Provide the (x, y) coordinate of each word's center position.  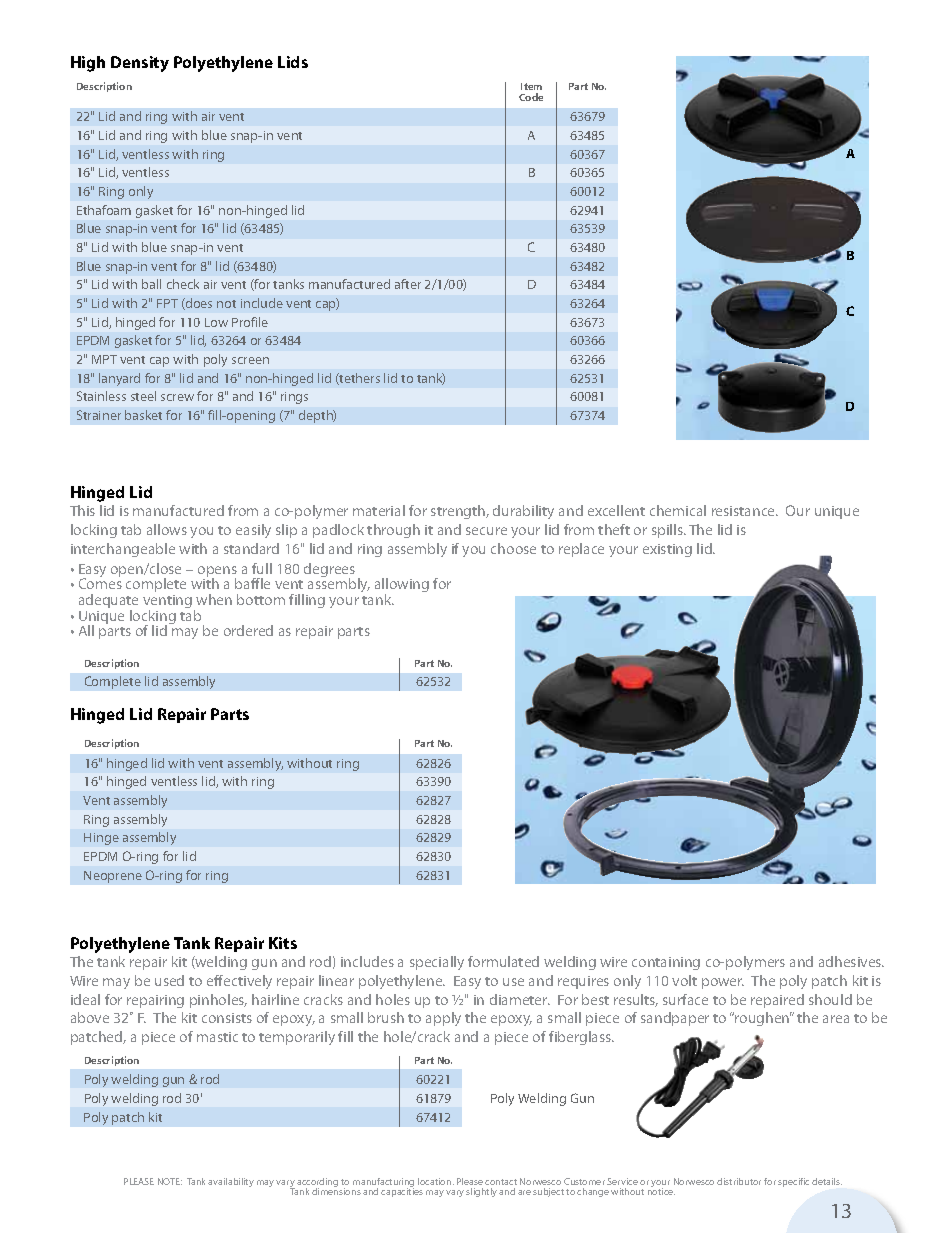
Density (140, 64)
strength (459, 512)
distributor (739, 1181)
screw (177, 397)
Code (531, 97)
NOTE (170, 1181)
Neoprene (113, 877)
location (436, 1181)
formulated (503, 961)
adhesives (851, 961)
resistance (745, 511)
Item (531, 86)
